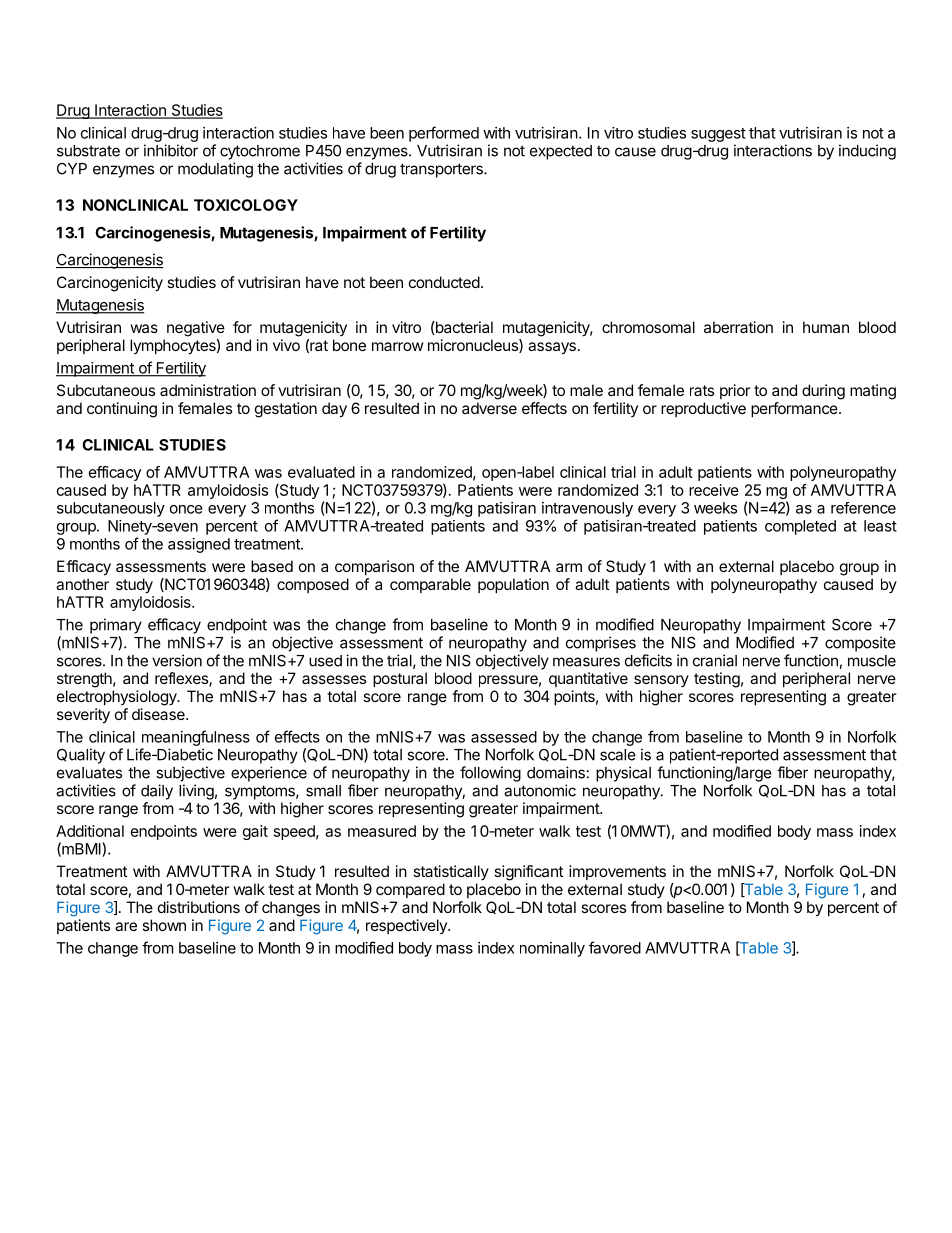 This image has width=952, height=1233. What do you see at coordinates (164, 925) in the image?
I see `shown` at bounding box center [164, 925].
